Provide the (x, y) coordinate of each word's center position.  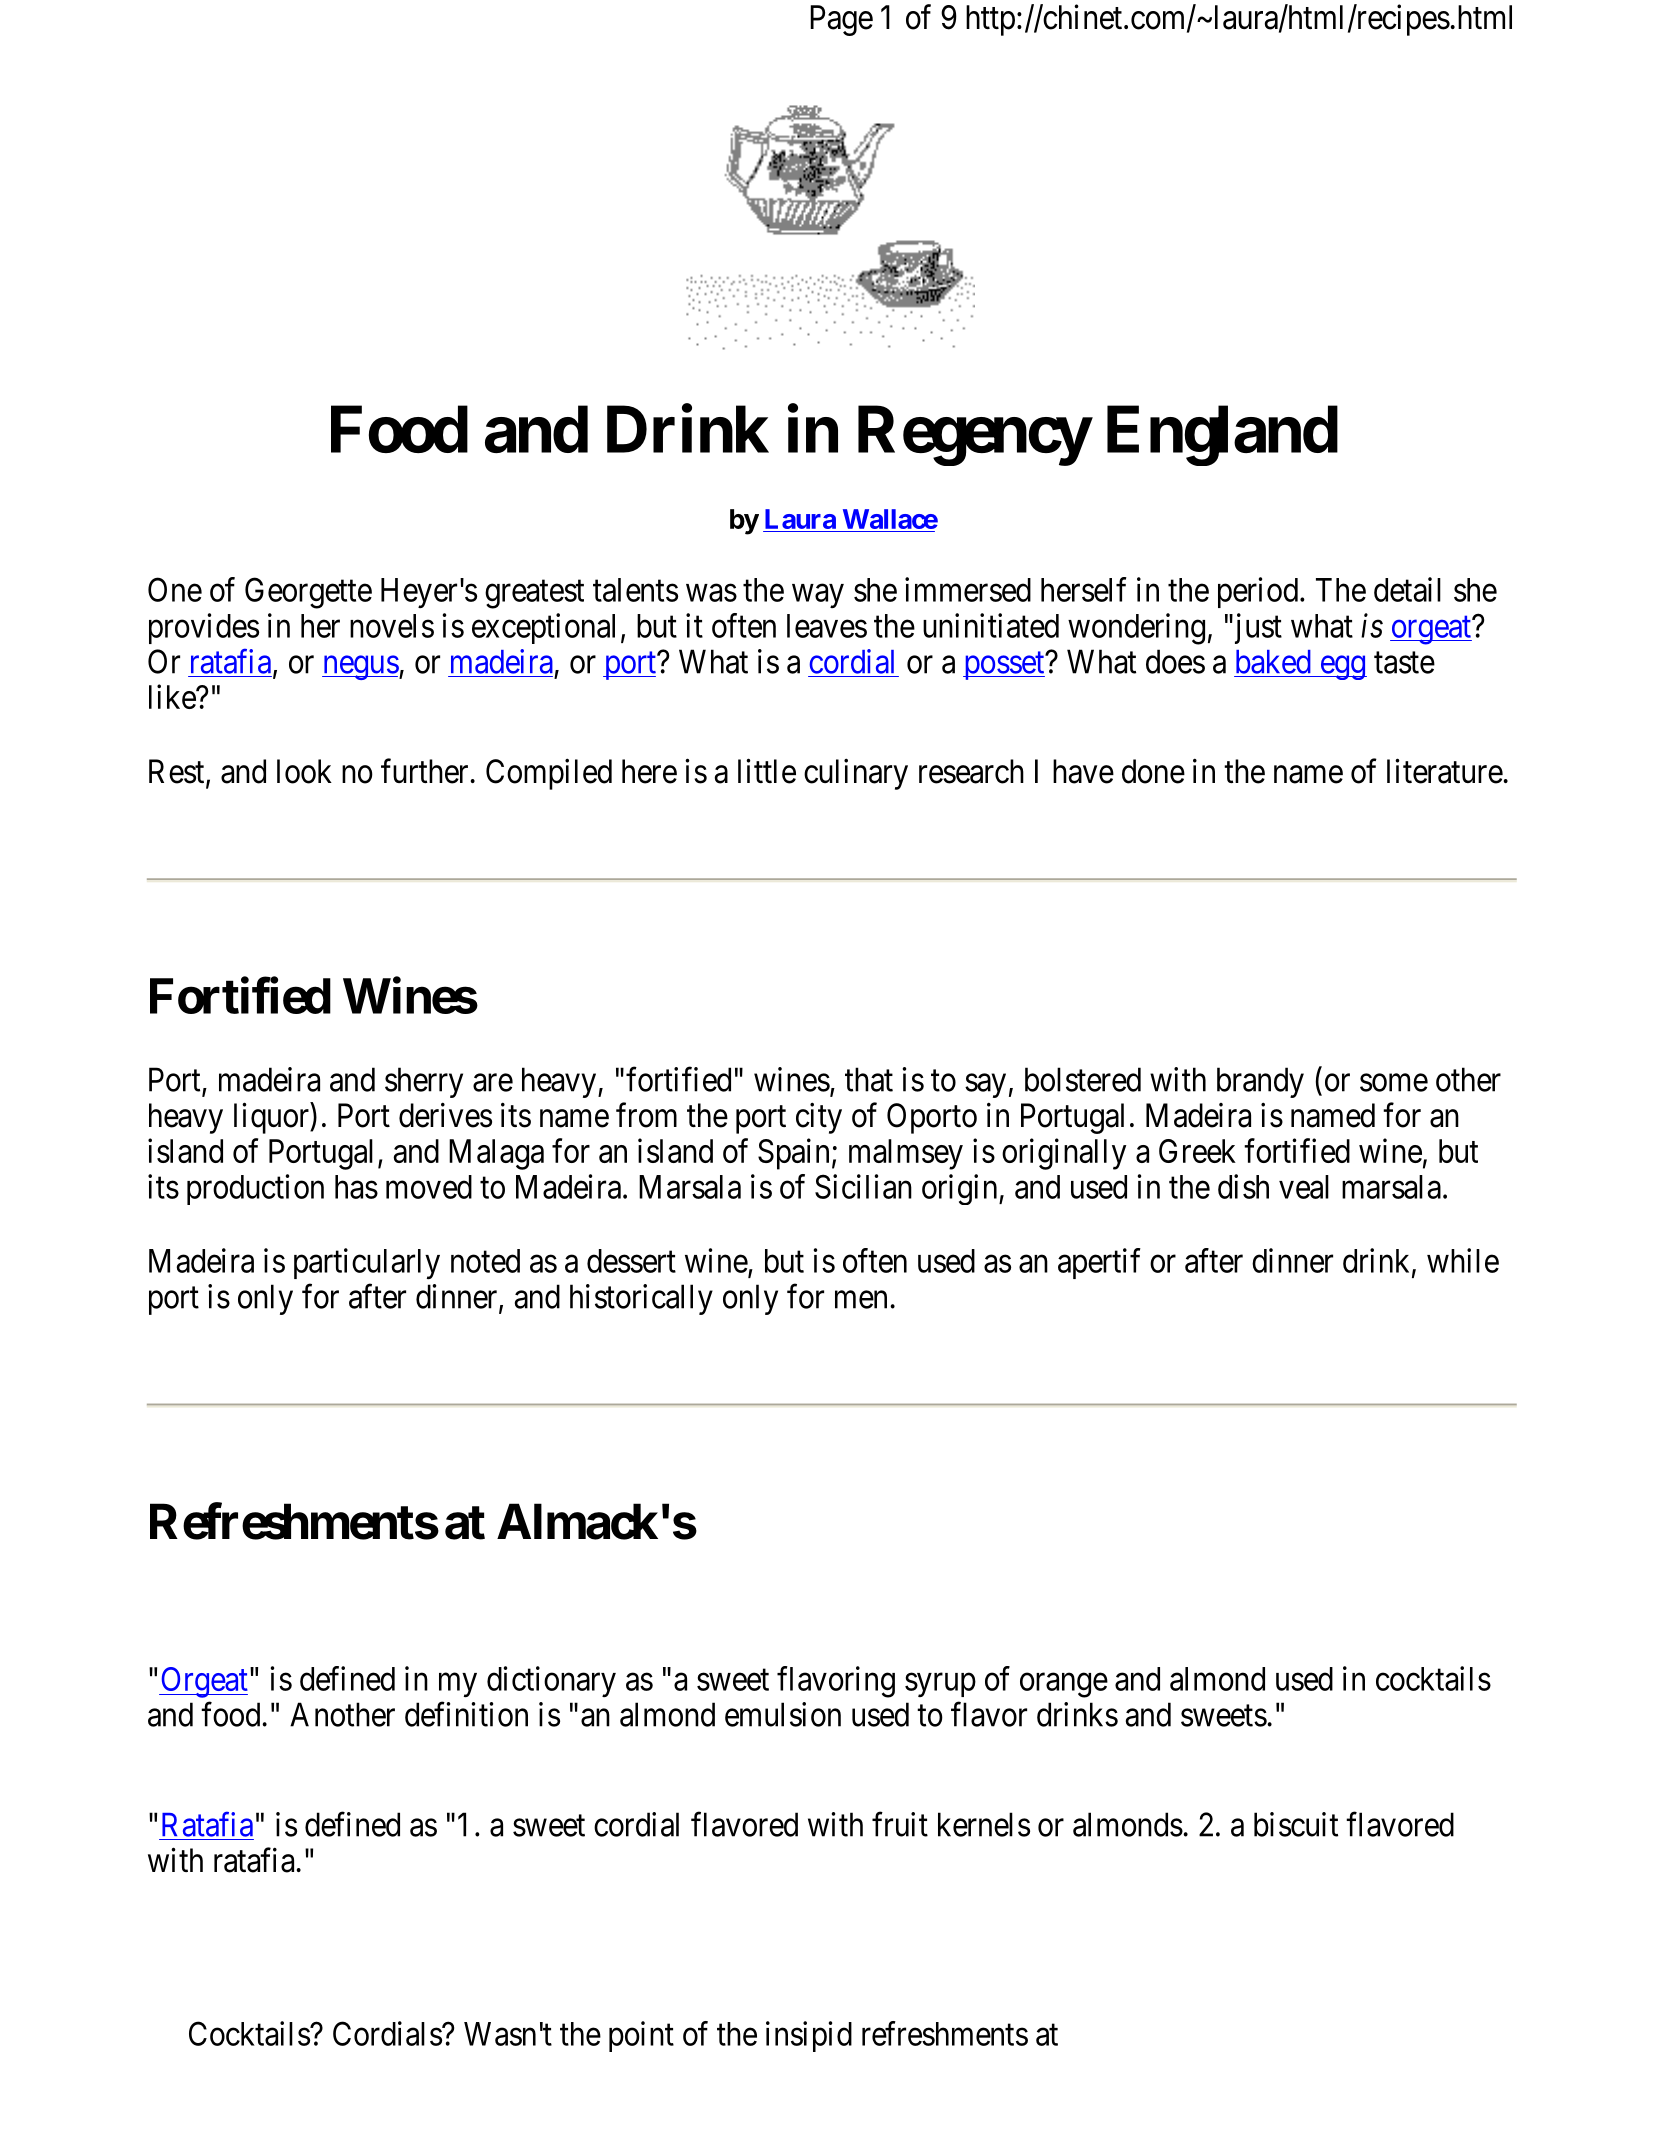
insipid (809, 2036)
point (641, 2036)
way (818, 596)
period (1259, 592)
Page (841, 20)
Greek (1197, 1151)
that (869, 1079)
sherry (424, 1082)
